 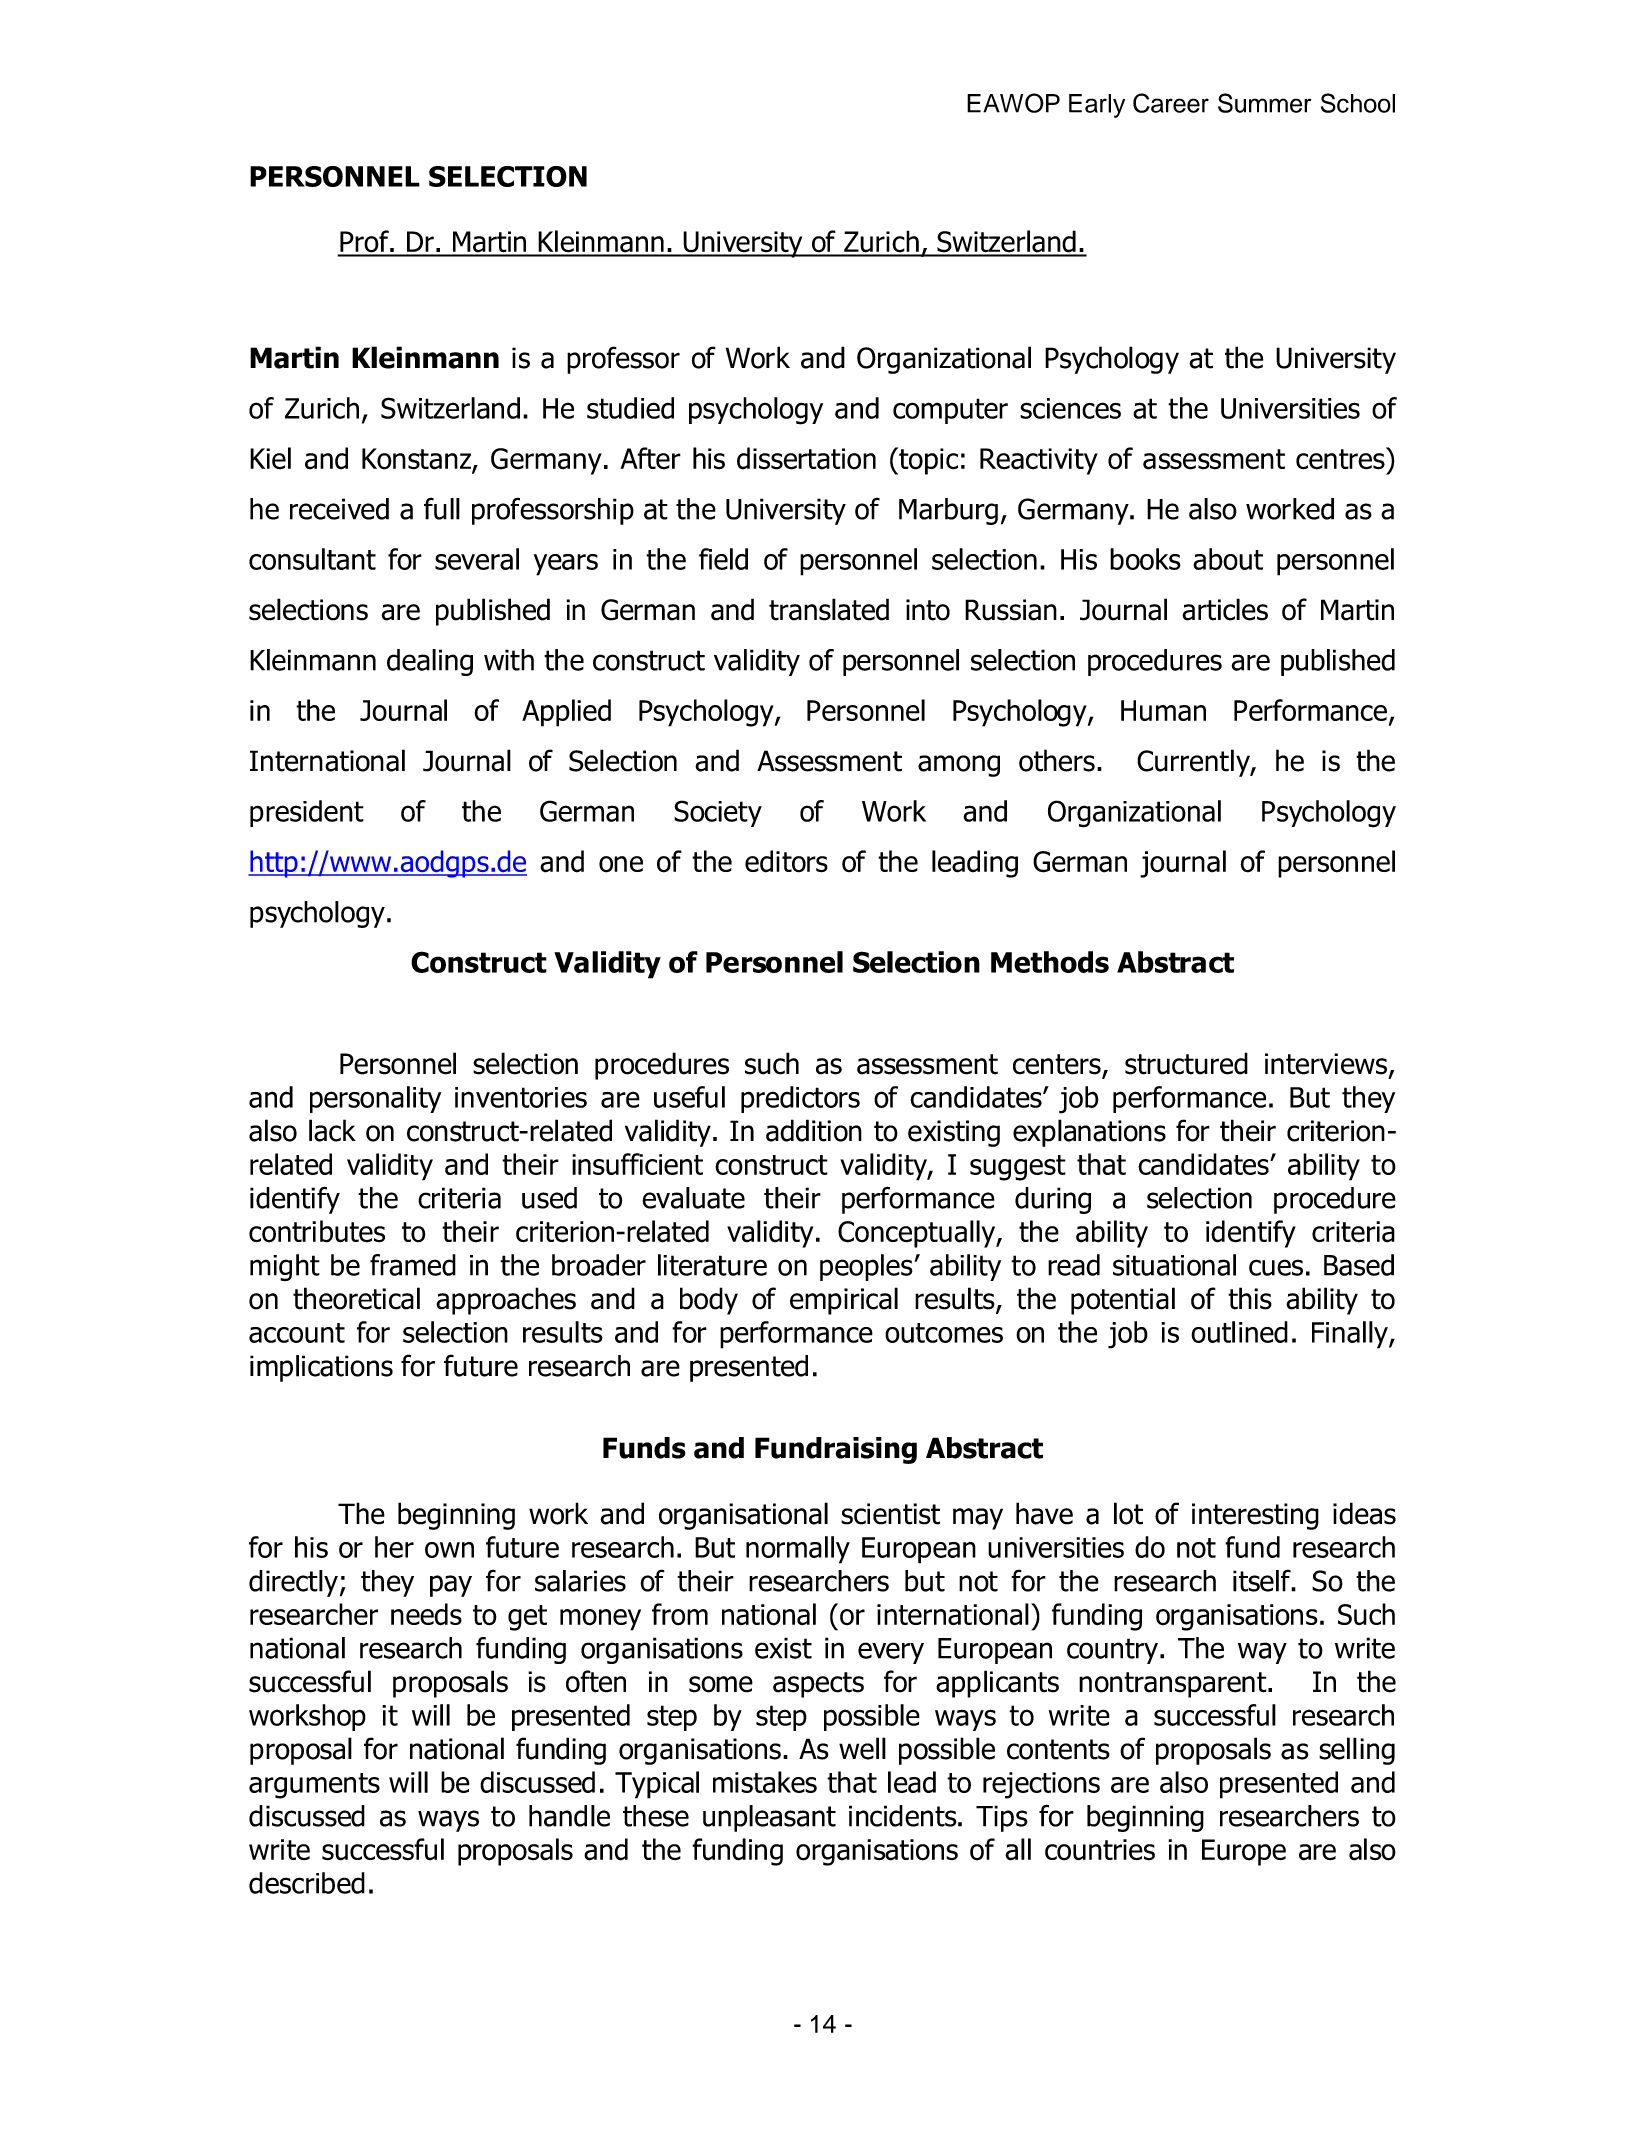 I want to click on Early, so click(x=1097, y=106).
